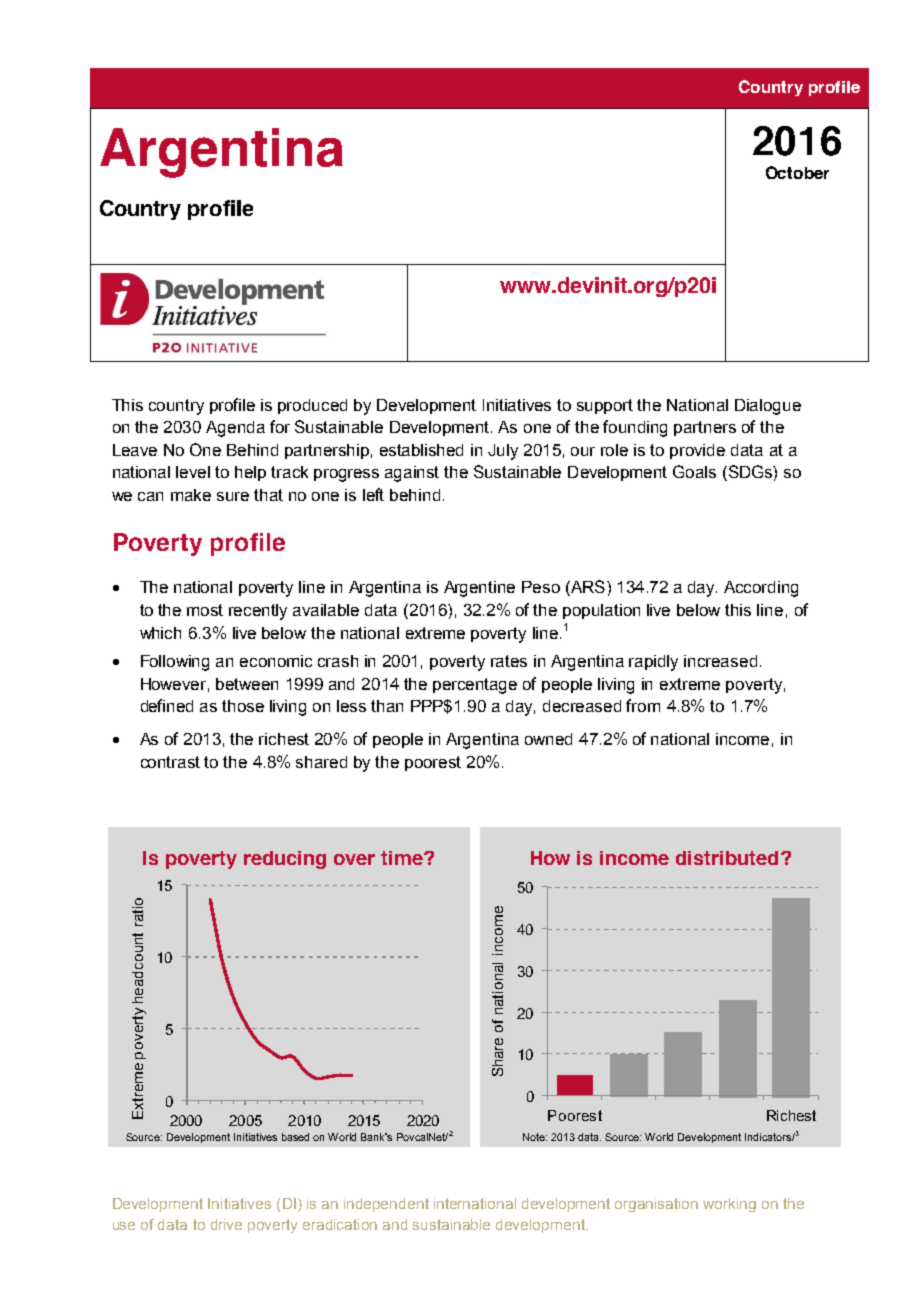 The height and width of the screenshot is (1308, 924). What do you see at coordinates (797, 172) in the screenshot?
I see `October` at bounding box center [797, 172].
